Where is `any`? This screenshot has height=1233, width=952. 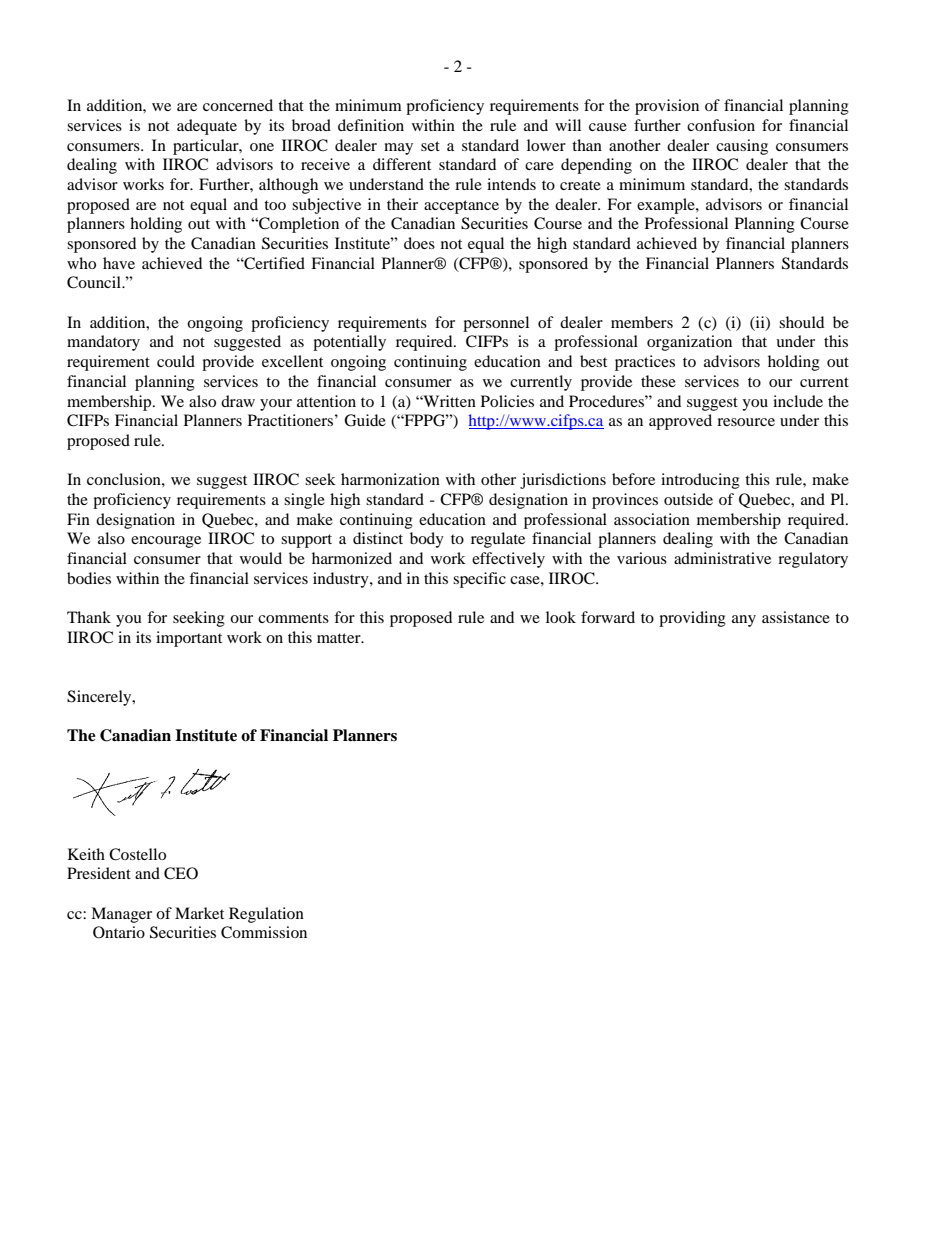
any is located at coordinates (744, 621).
